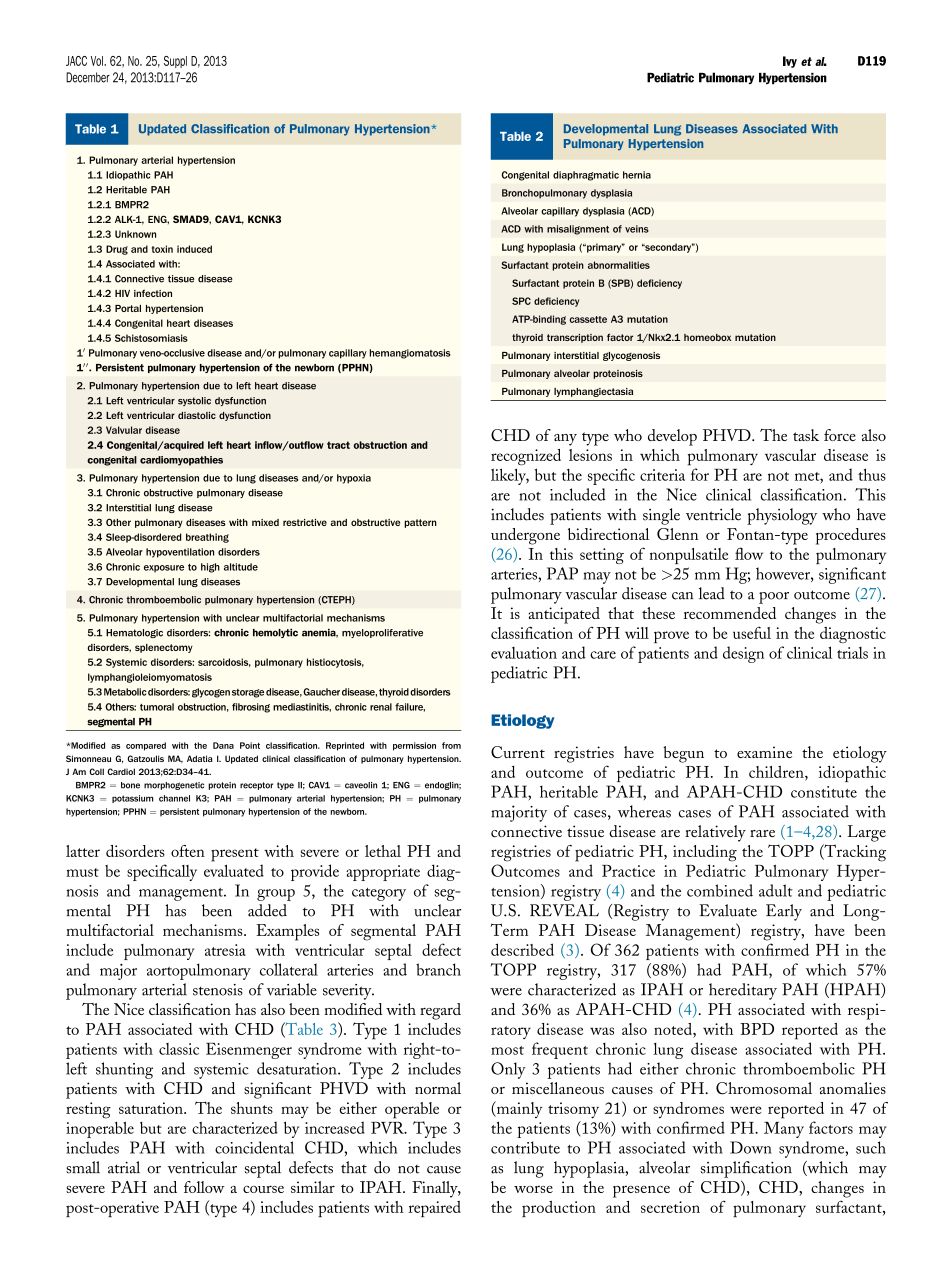 The image size is (952, 1280). Describe the element at coordinates (521, 301) in the screenshot. I see `SPC` at that location.
